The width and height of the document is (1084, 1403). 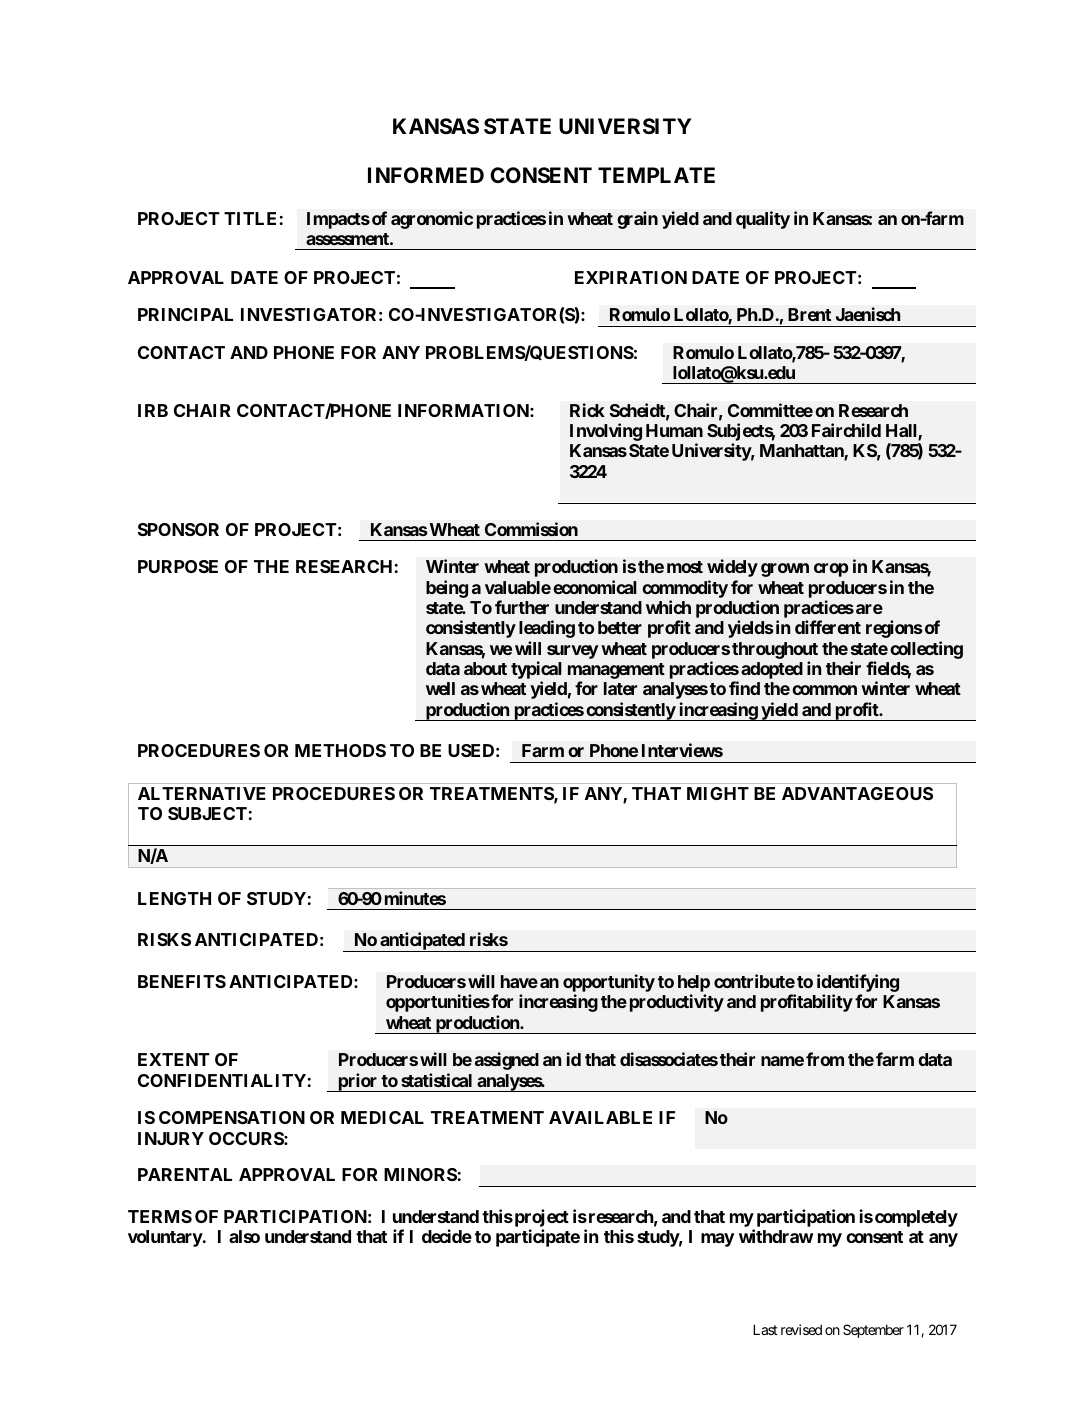 What do you see at coordinates (763, 220) in the document?
I see `quality` at bounding box center [763, 220].
